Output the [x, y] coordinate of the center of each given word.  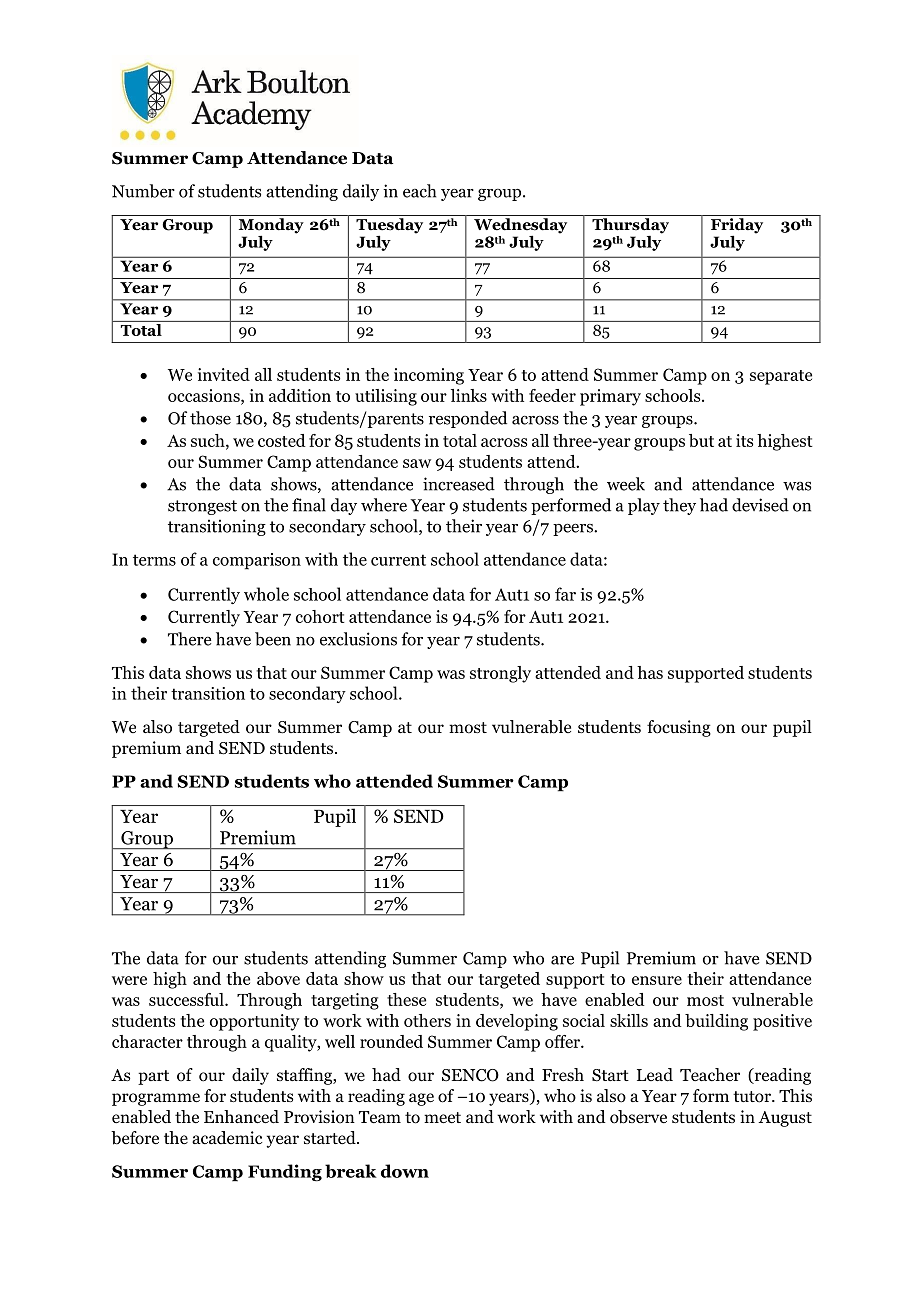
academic [227, 1137]
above [278, 978]
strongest [202, 507]
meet [442, 1118]
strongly [500, 674]
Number [143, 191]
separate [781, 377]
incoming [429, 376]
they [679, 506]
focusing [679, 728]
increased [459, 484]
